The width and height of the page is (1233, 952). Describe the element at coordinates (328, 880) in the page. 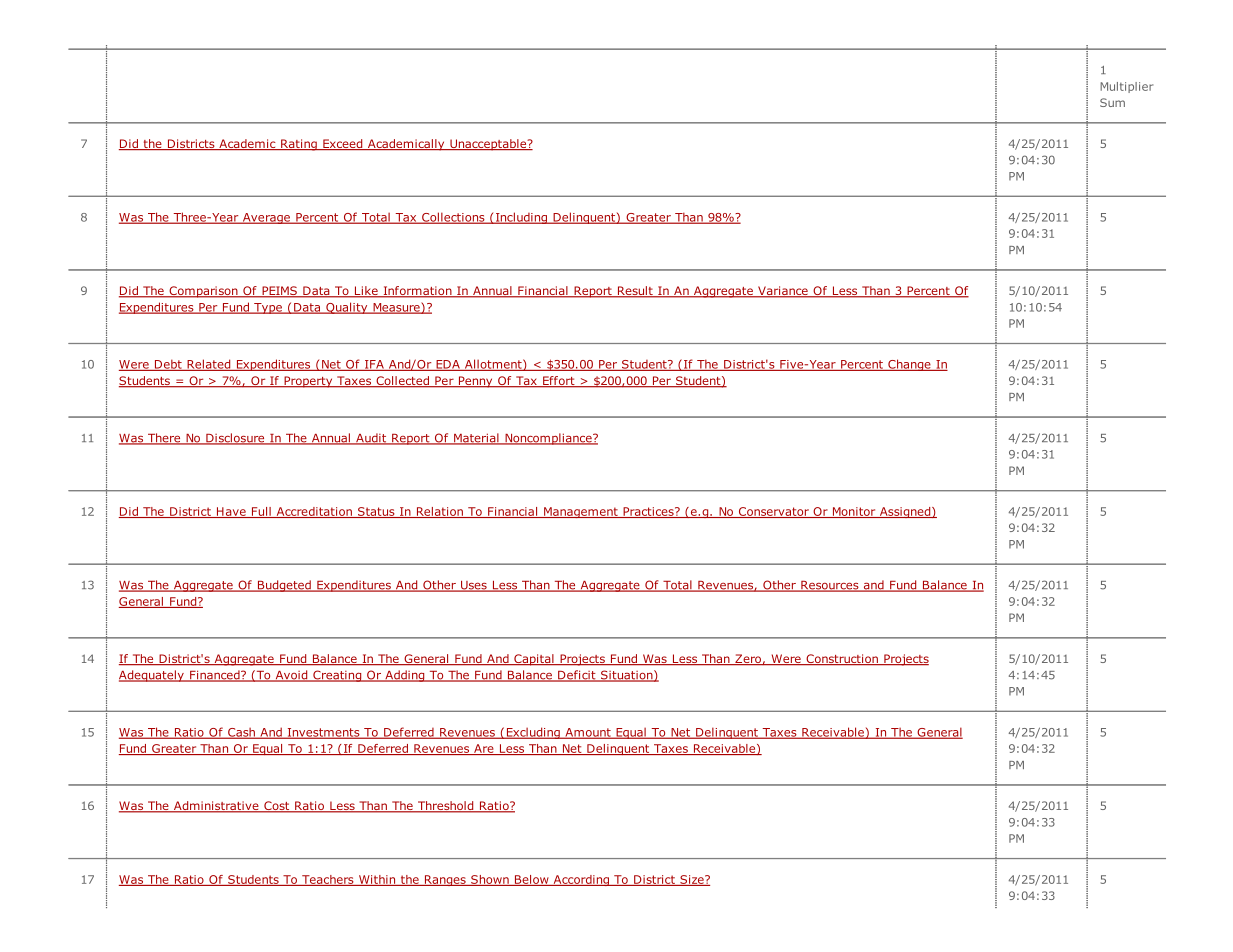

I see `Teachers` at that location.
